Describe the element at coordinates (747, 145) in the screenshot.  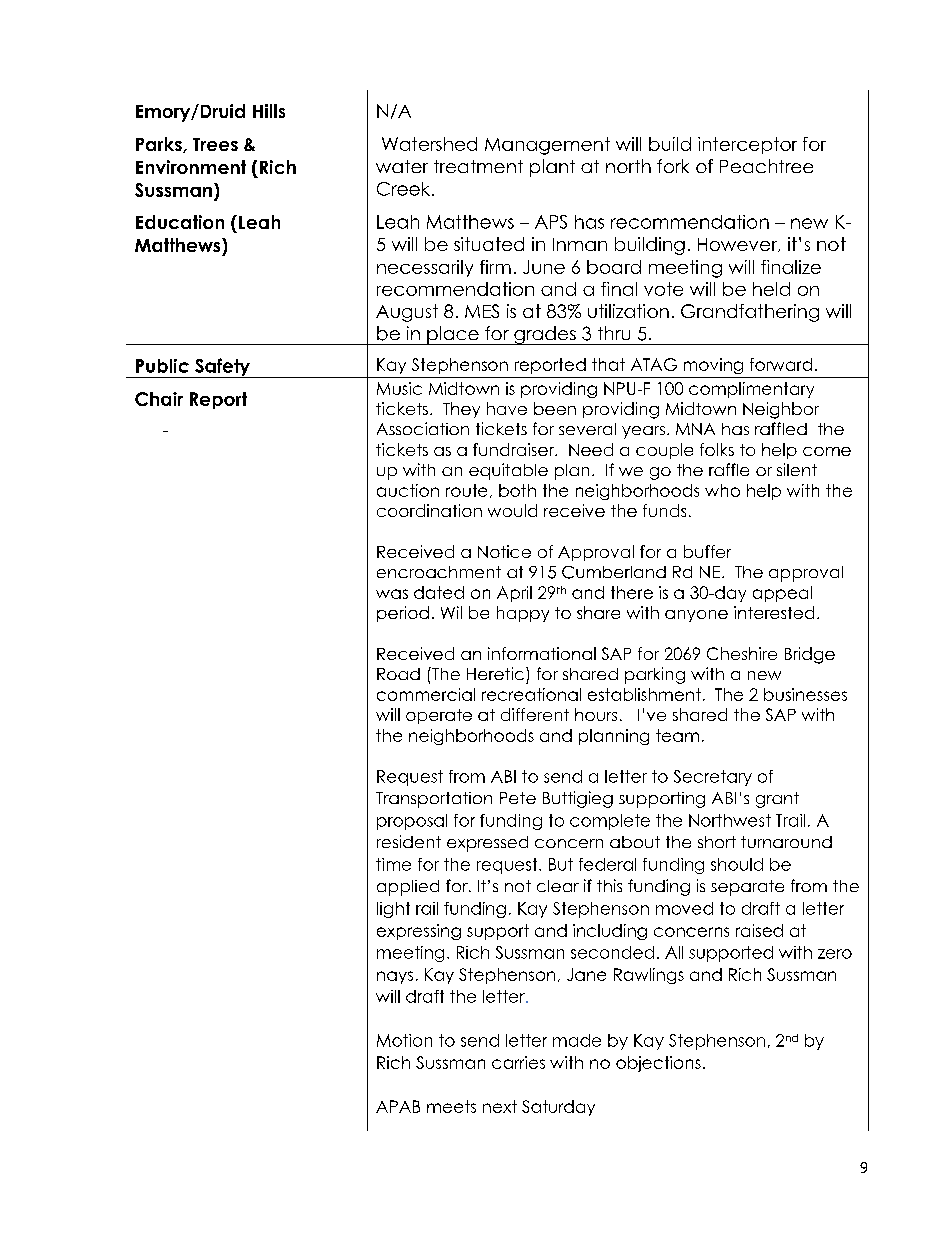
I see `interceptor` at that location.
